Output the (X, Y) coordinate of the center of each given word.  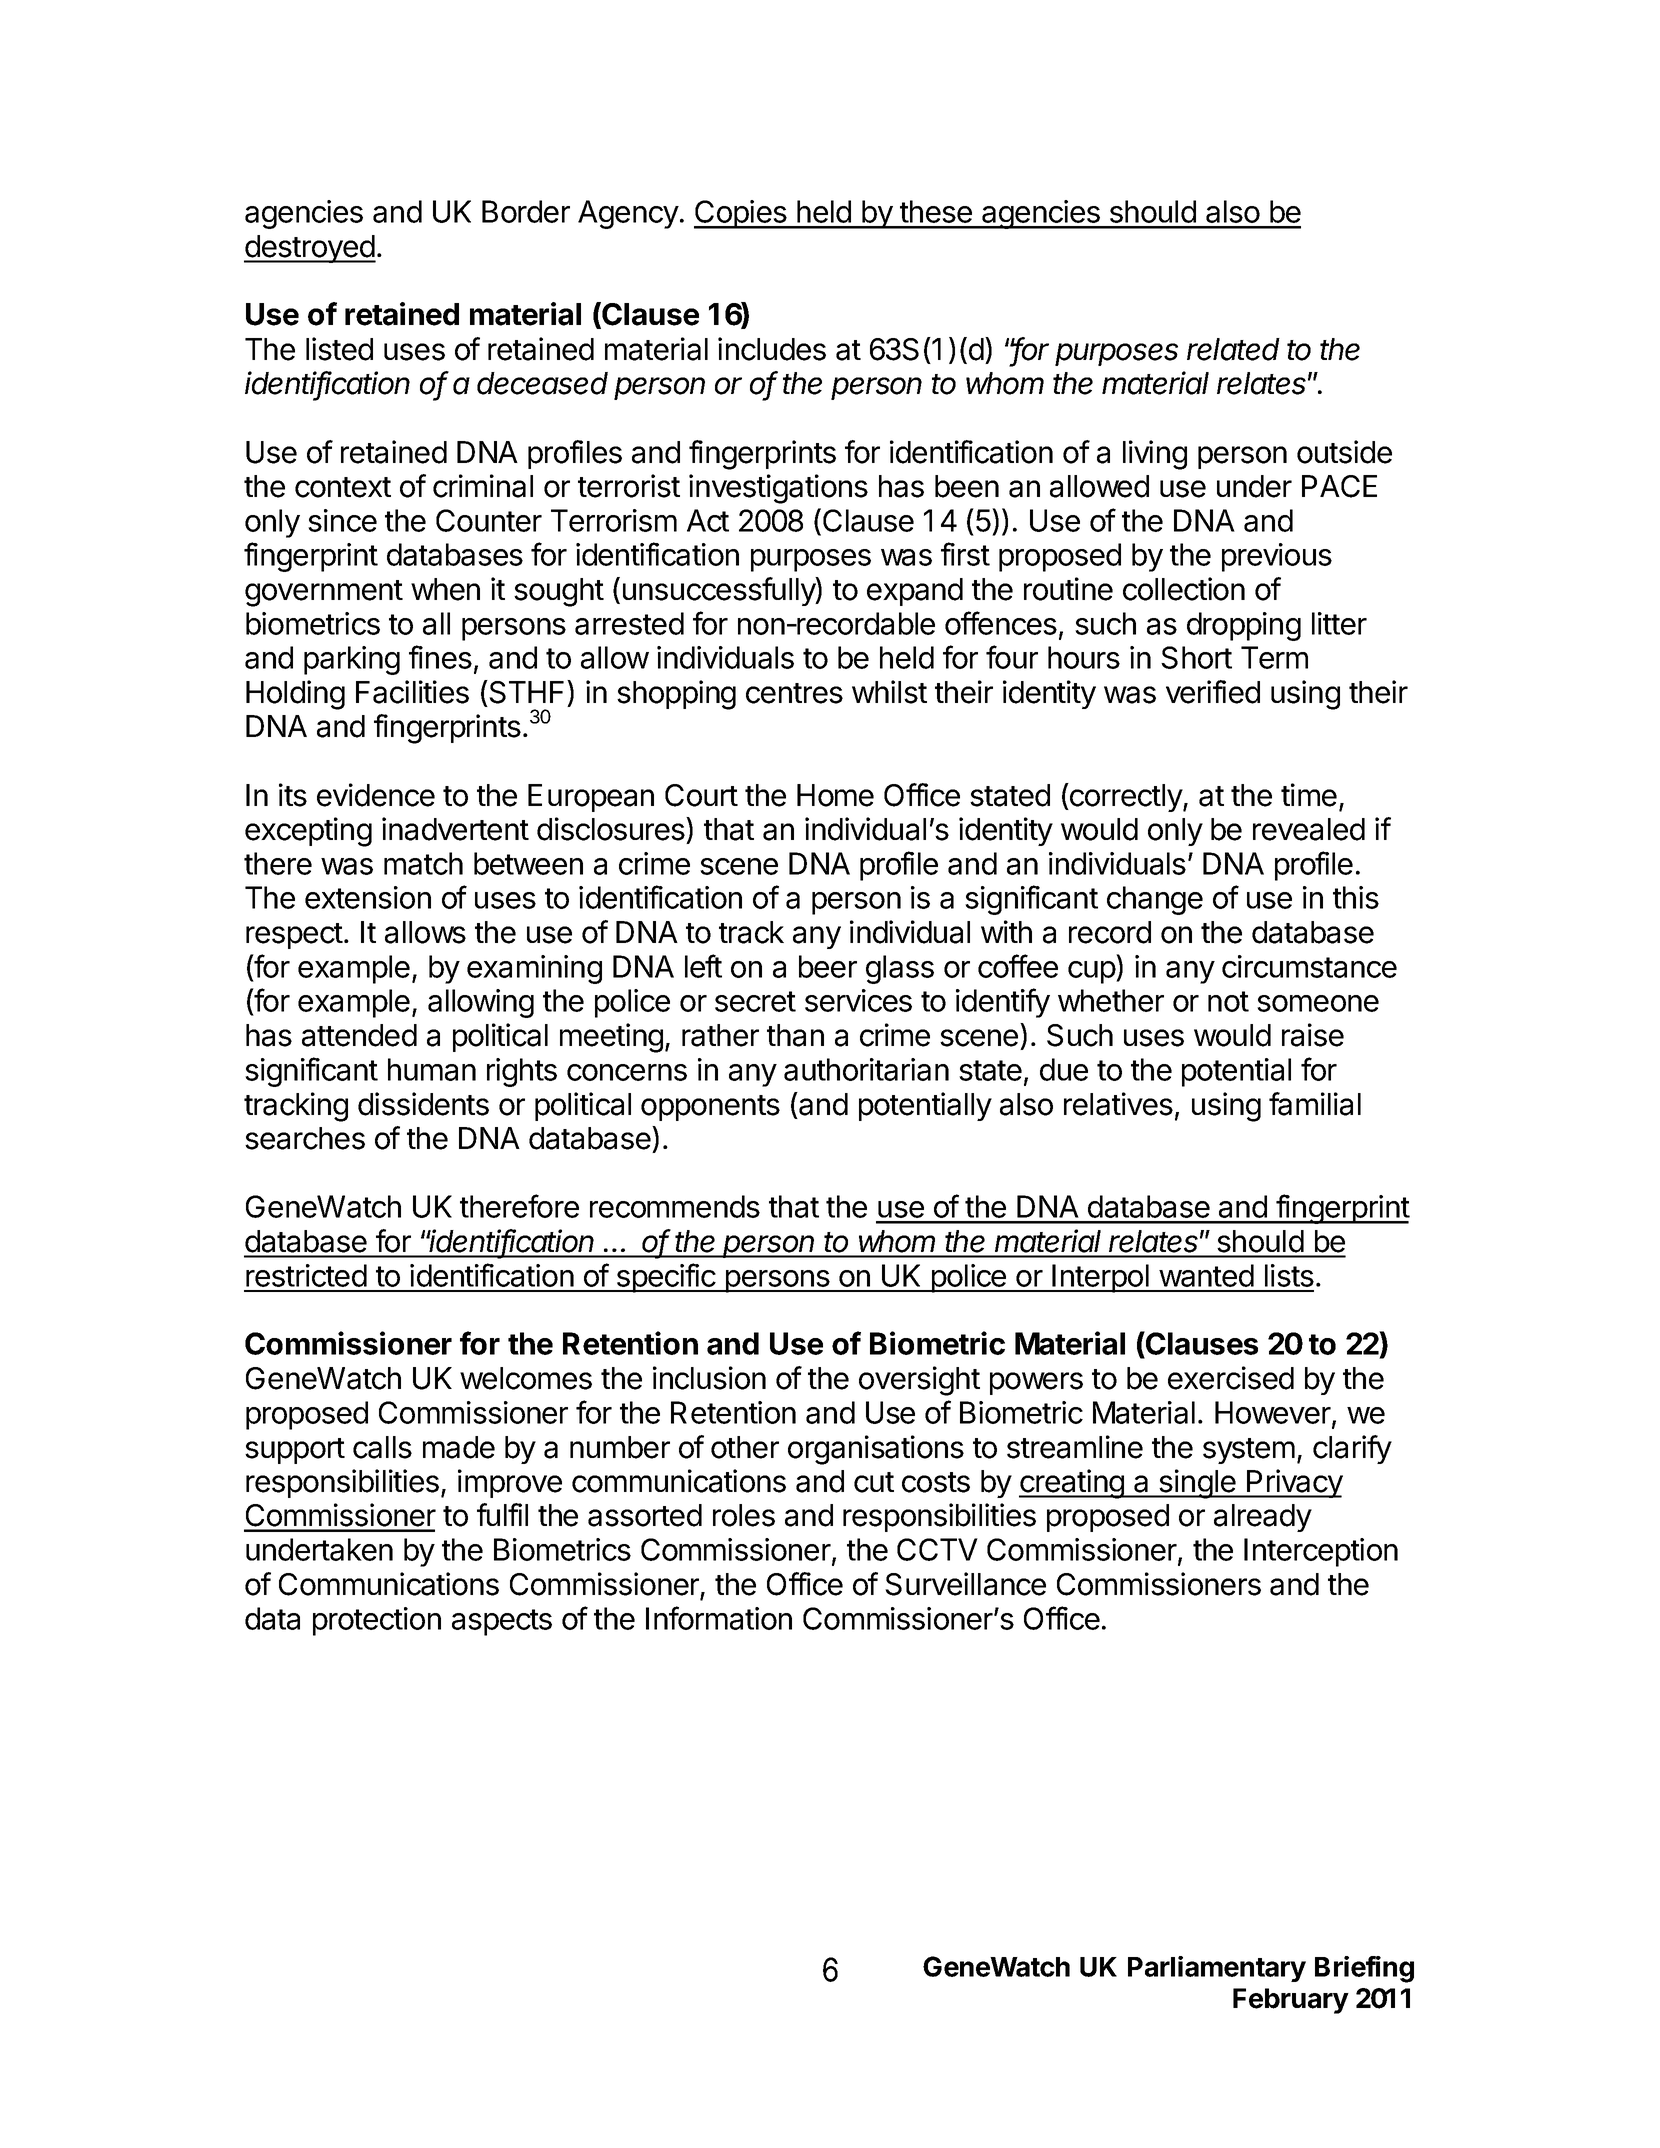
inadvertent (455, 829)
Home (835, 795)
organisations (876, 1450)
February (1291, 2001)
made (459, 1447)
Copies (741, 214)
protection (377, 1621)
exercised (1231, 1378)
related (1233, 349)
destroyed (310, 249)
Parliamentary (1217, 1969)
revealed (1309, 829)
